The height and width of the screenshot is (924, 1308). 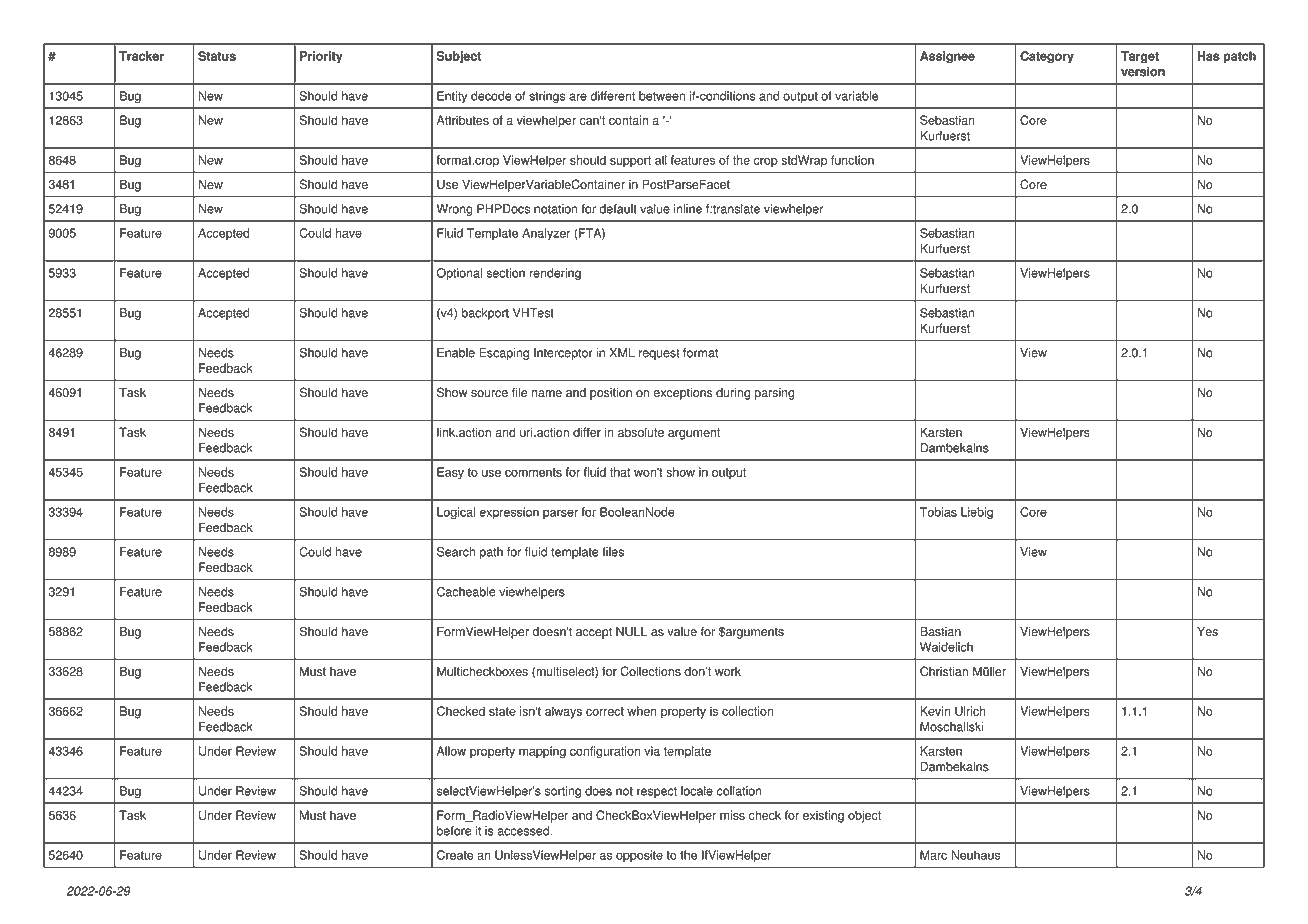 What do you see at coordinates (631, 632) in the screenshot?
I see `NULL` at bounding box center [631, 632].
